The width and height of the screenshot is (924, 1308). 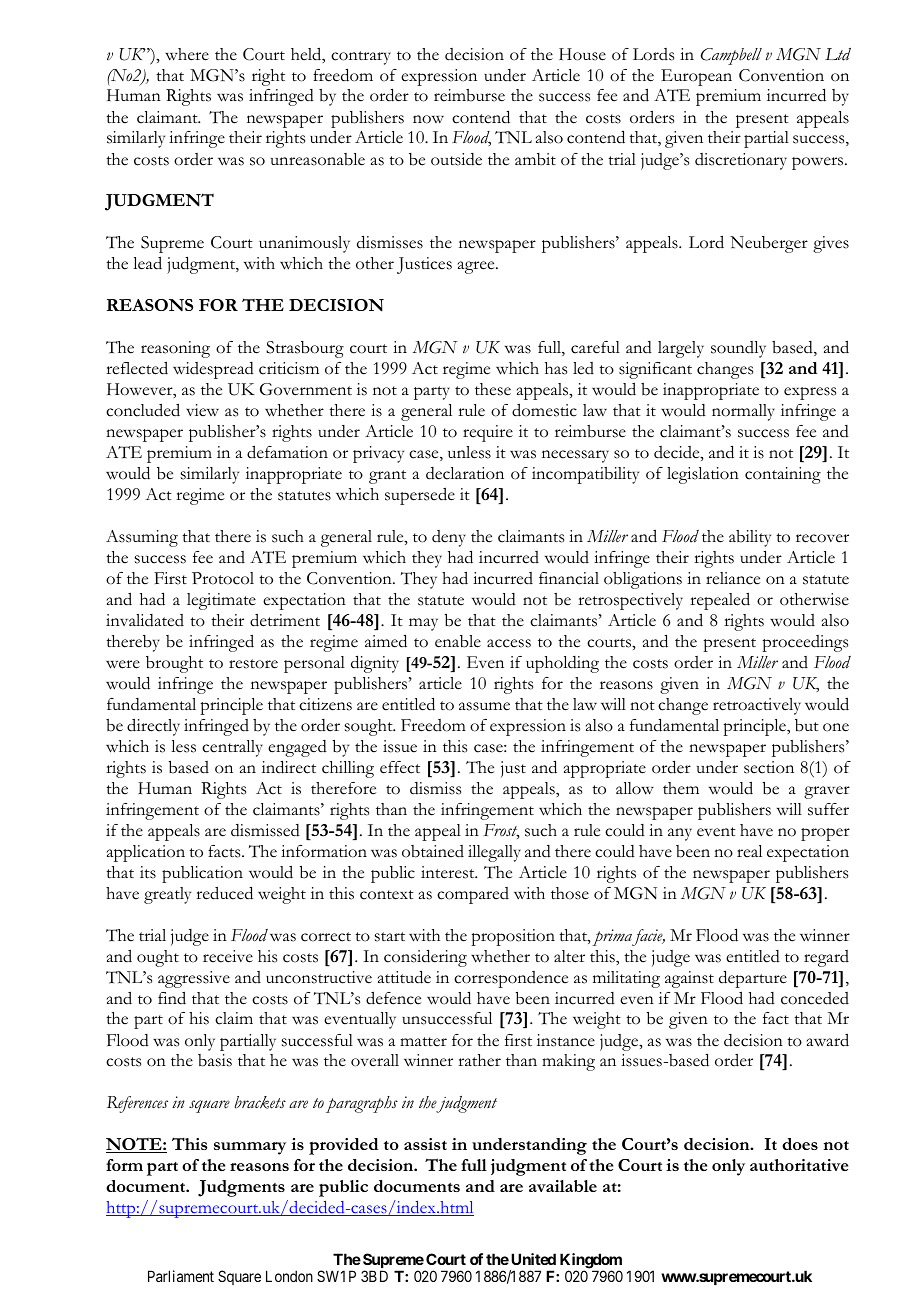 What do you see at coordinates (511, 979) in the screenshot?
I see `correspondence` at bounding box center [511, 979].
